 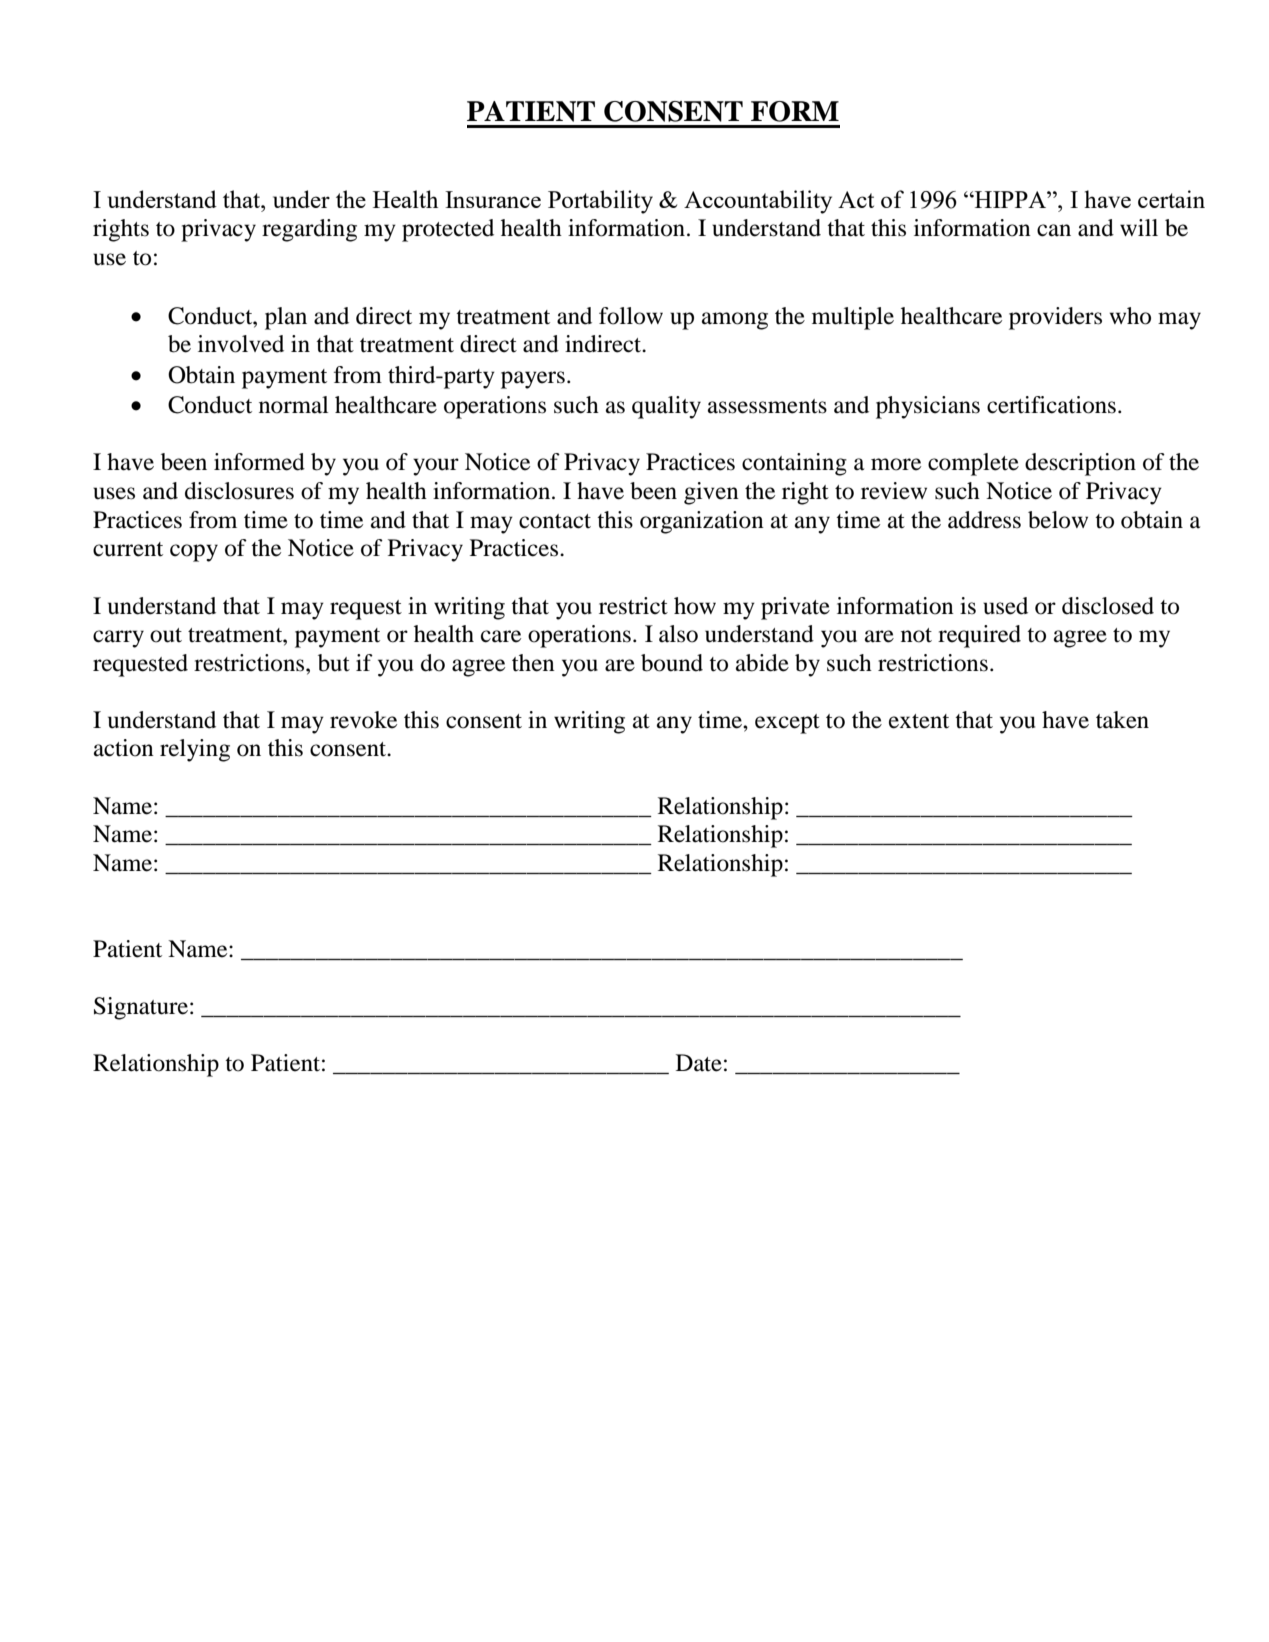 I want to click on regarding, so click(x=309, y=230).
